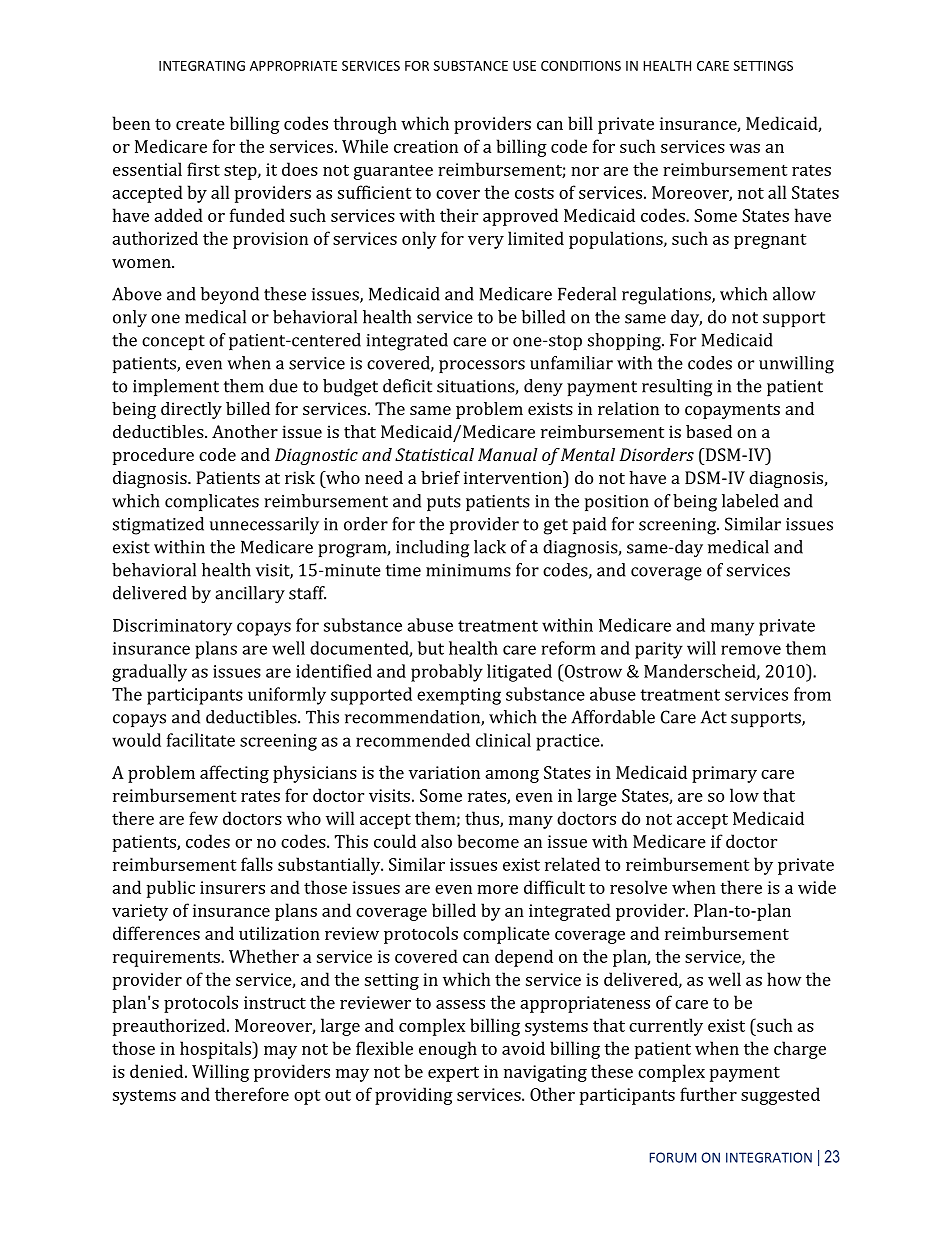 The image size is (952, 1233). Describe the element at coordinates (744, 148) in the document. I see `was` at that location.
